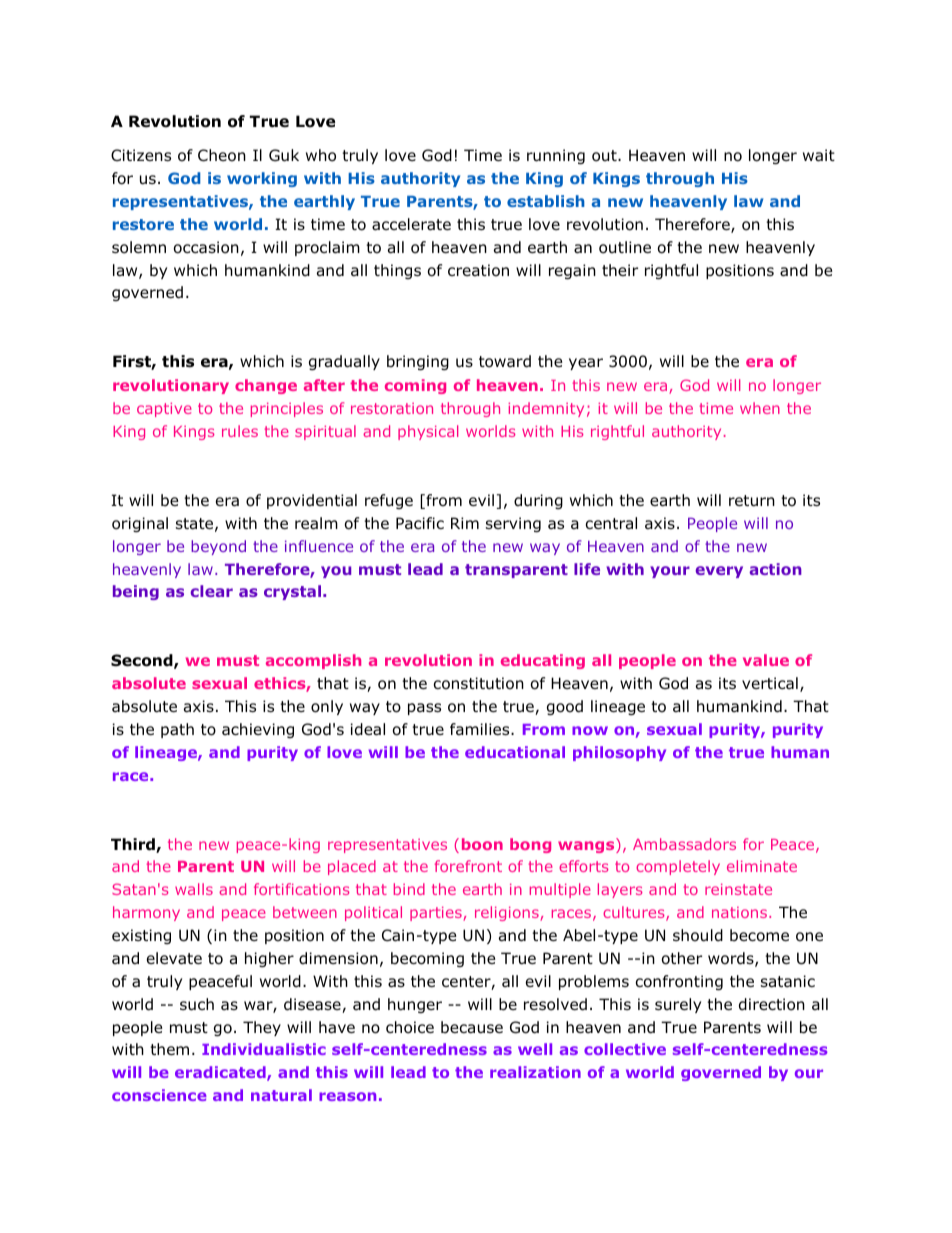 The height and width of the screenshot is (1233, 952). Describe the element at coordinates (177, 730) in the screenshot. I see `path` at that location.
